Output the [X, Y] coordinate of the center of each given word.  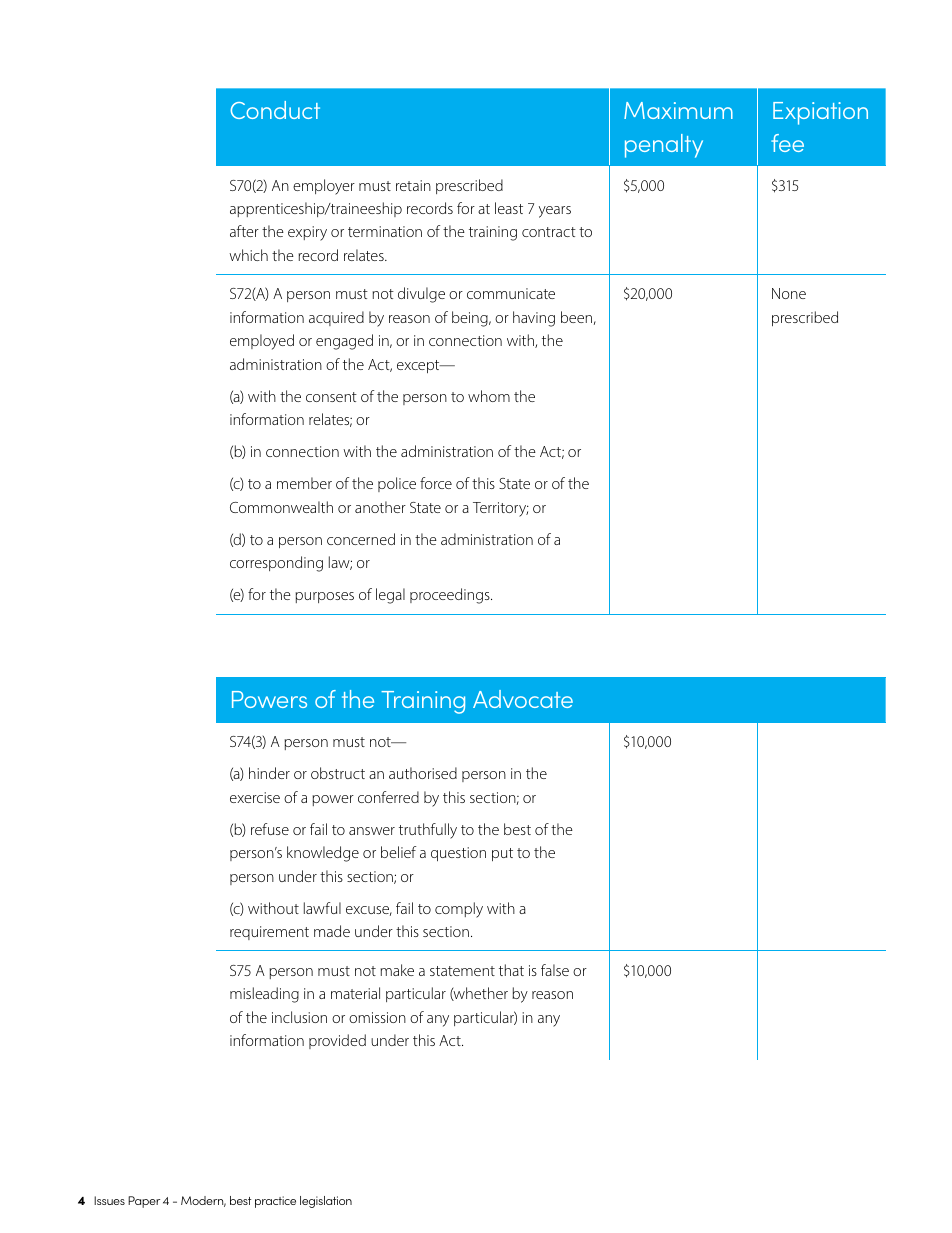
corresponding [276, 564]
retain [413, 185]
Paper [144, 1202]
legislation [326, 1202]
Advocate [523, 699]
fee [787, 143]
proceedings [451, 596]
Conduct [275, 110]
